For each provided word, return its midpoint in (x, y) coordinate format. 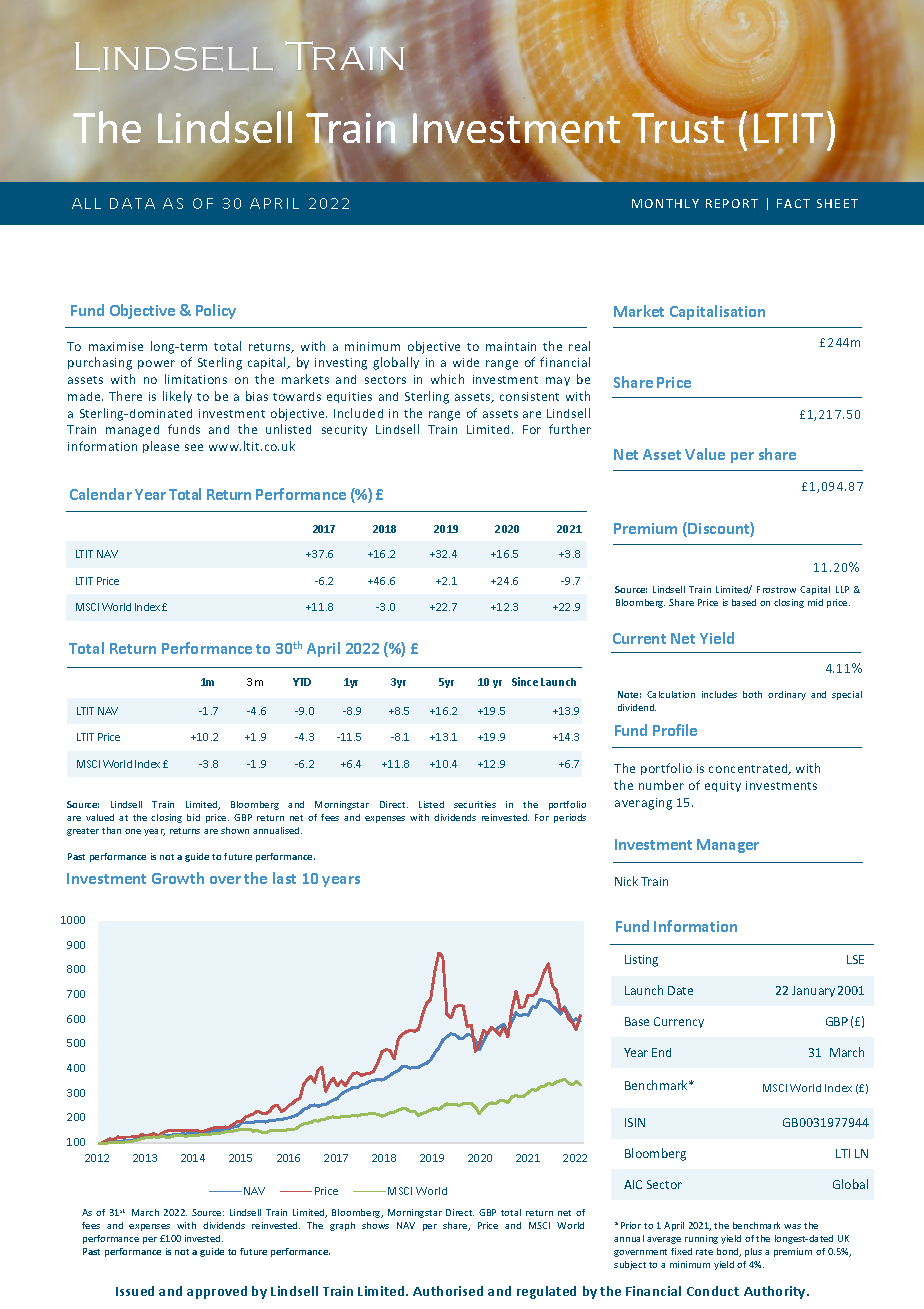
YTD (302, 682)
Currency (679, 1022)
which (447, 379)
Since (525, 681)
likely (177, 397)
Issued (135, 1291)
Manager (728, 846)
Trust (678, 128)
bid (193, 817)
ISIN (635, 1122)
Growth (178, 878)
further (570, 429)
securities (475, 804)
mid (815, 602)
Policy (216, 311)
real (579, 346)
